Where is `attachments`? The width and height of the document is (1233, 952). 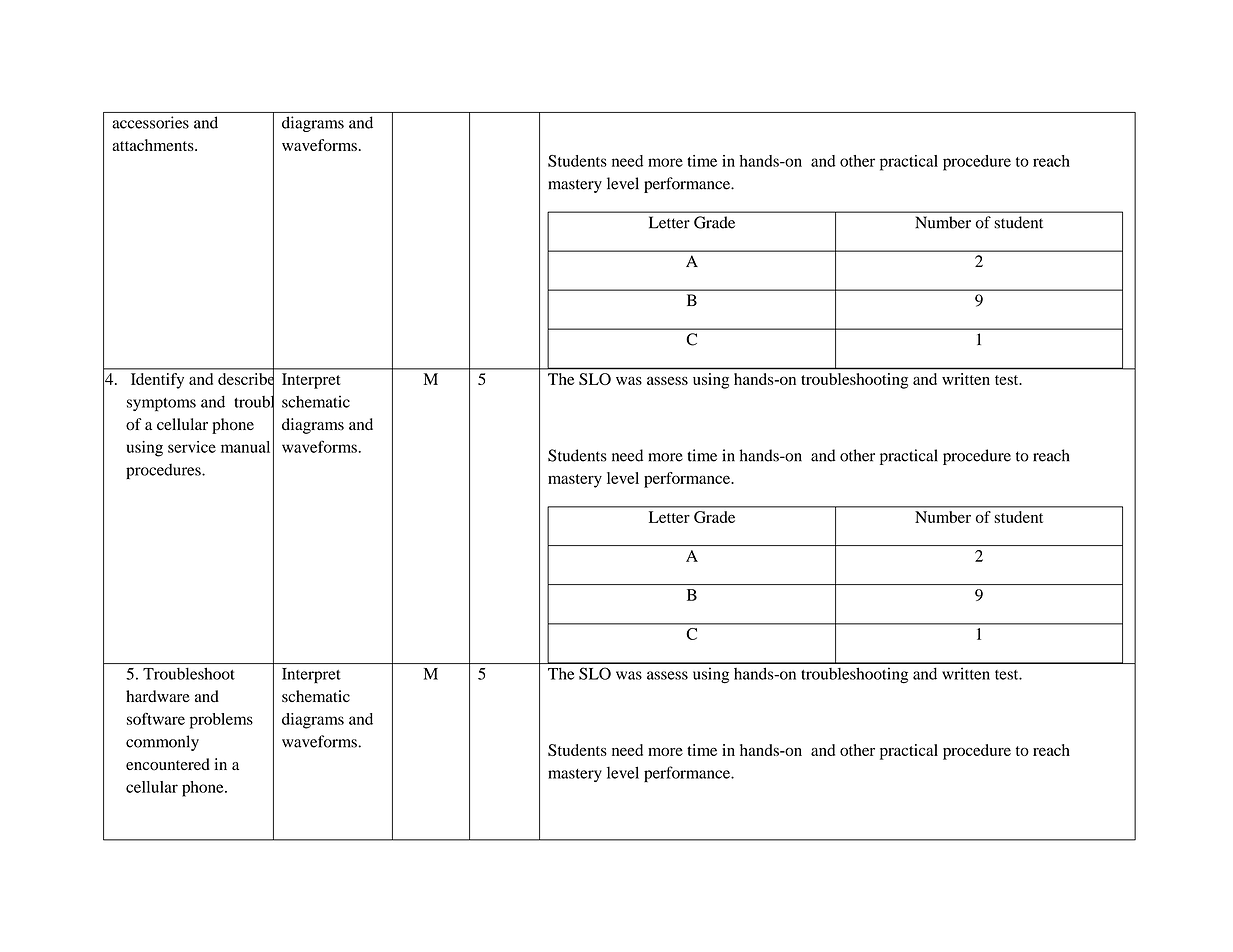
attachments is located at coordinates (154, 145).
